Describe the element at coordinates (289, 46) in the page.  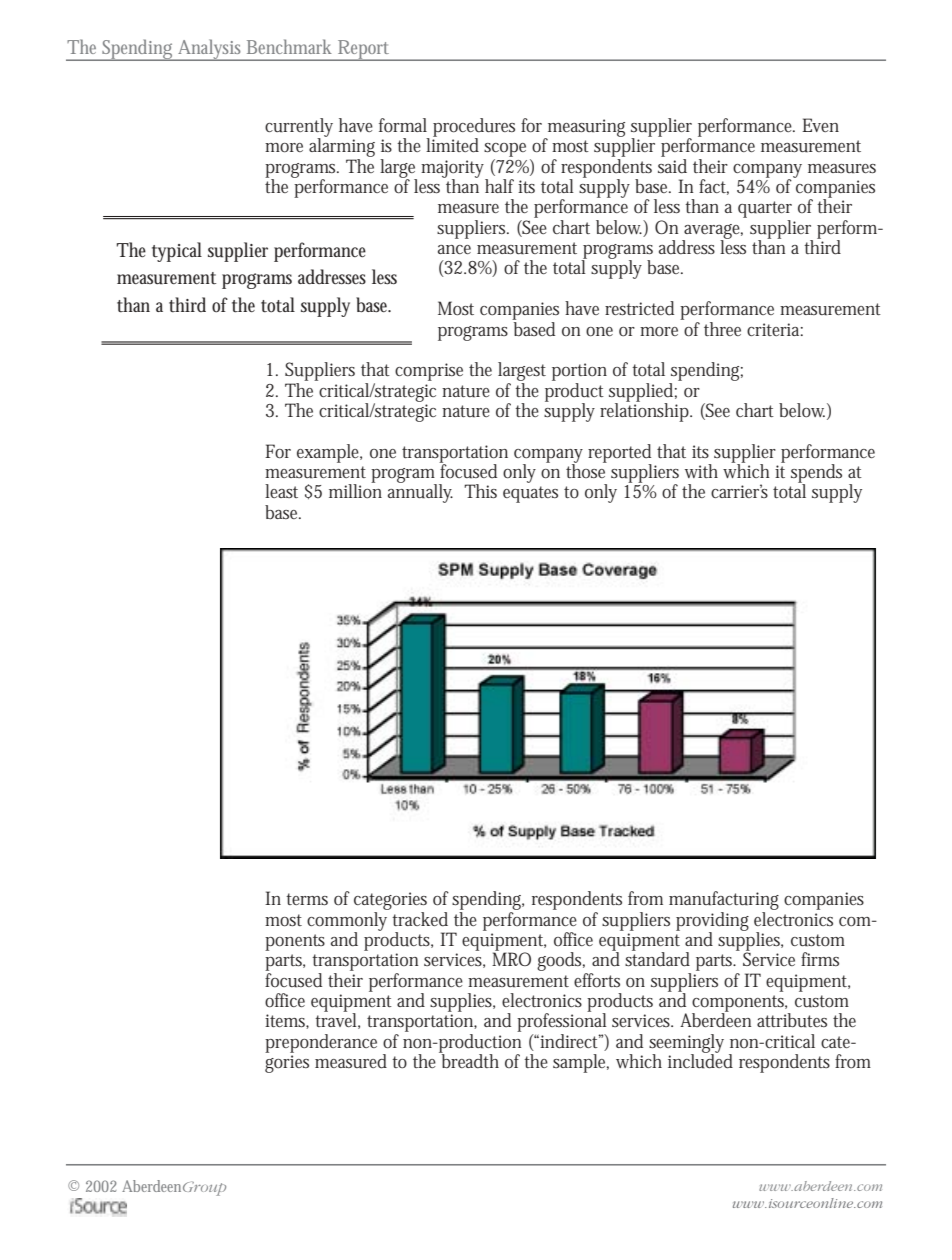
I see `Benchmark` at that location.
